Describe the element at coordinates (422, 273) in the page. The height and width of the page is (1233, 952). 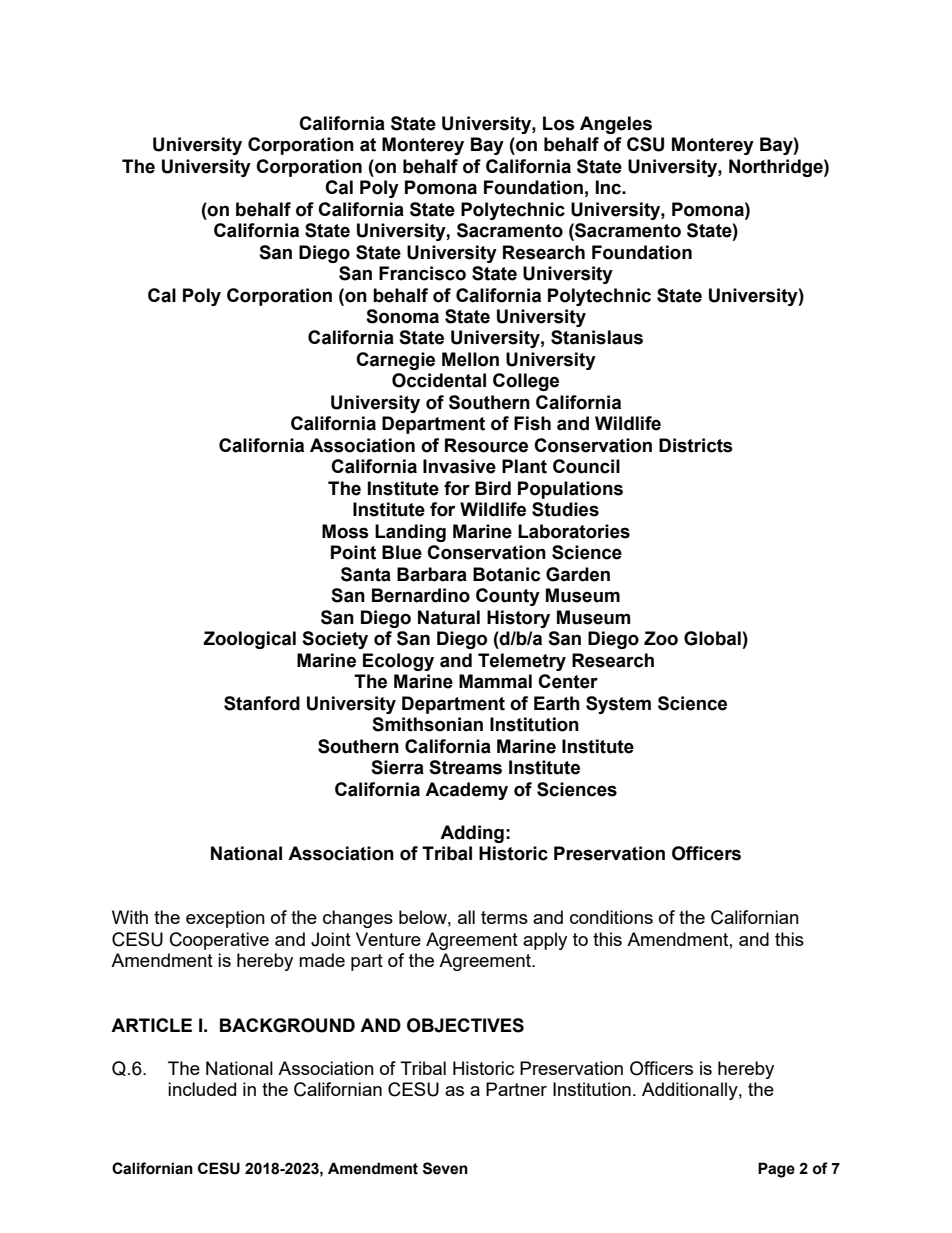
I see `Francisco` at that location.
